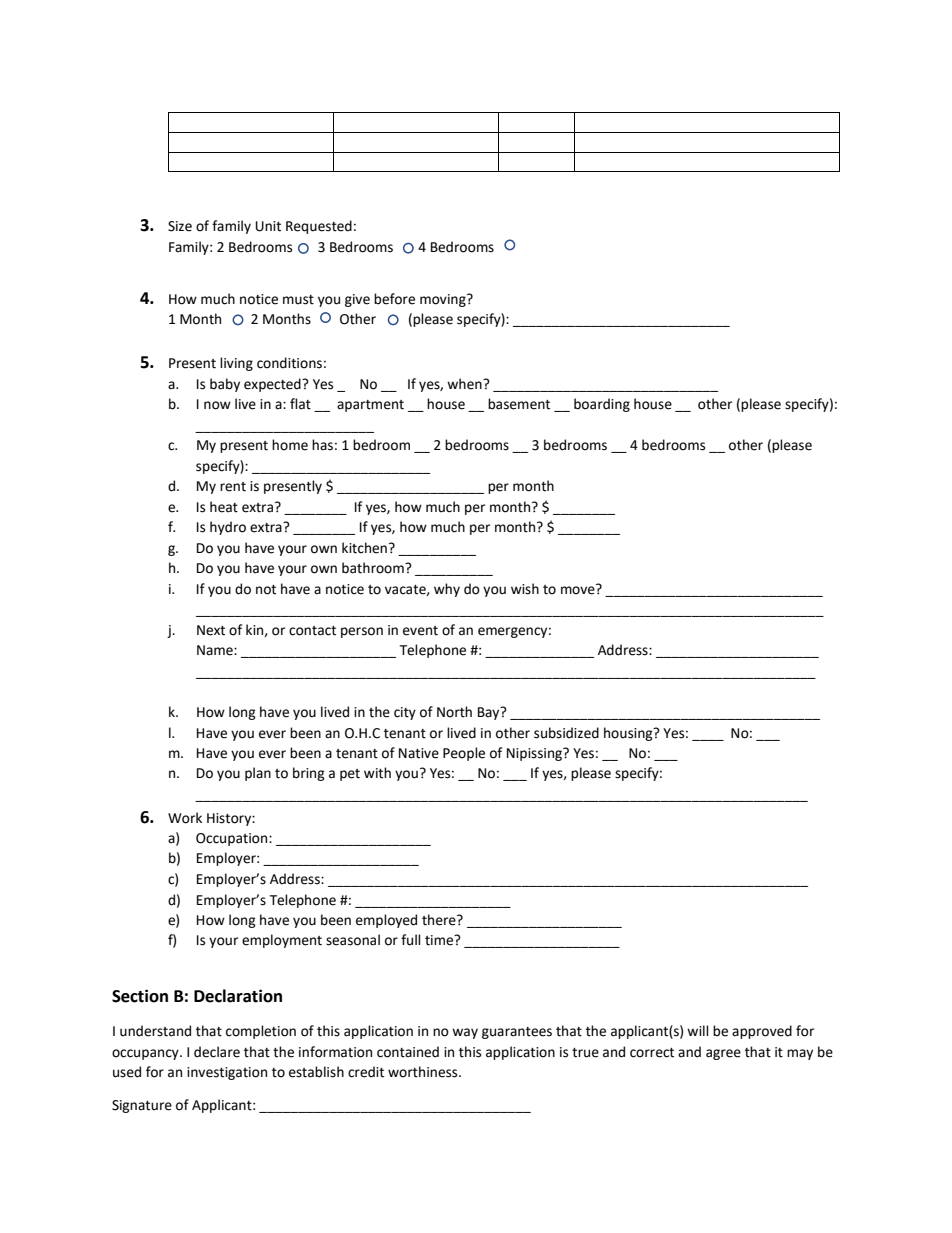 Image resolution: width=952 pixels, height=1233 pixels. What do you see at coordinates (602, 405) in the screenshot?
I see `boarding` at bounding box center [602, 405].
